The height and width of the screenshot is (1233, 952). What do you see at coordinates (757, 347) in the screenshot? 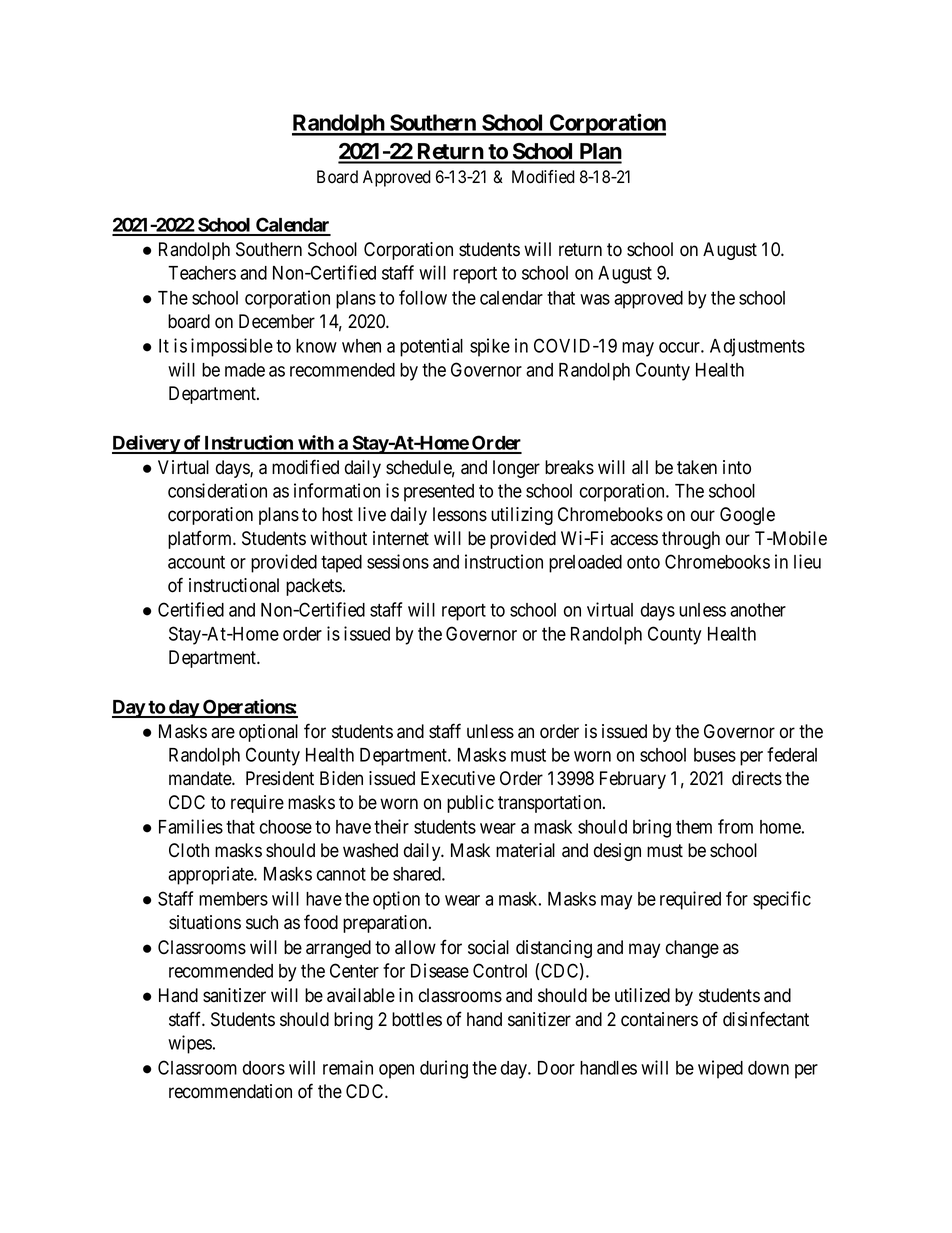
I see `Adjustments` at bounding box center [757, 347].
